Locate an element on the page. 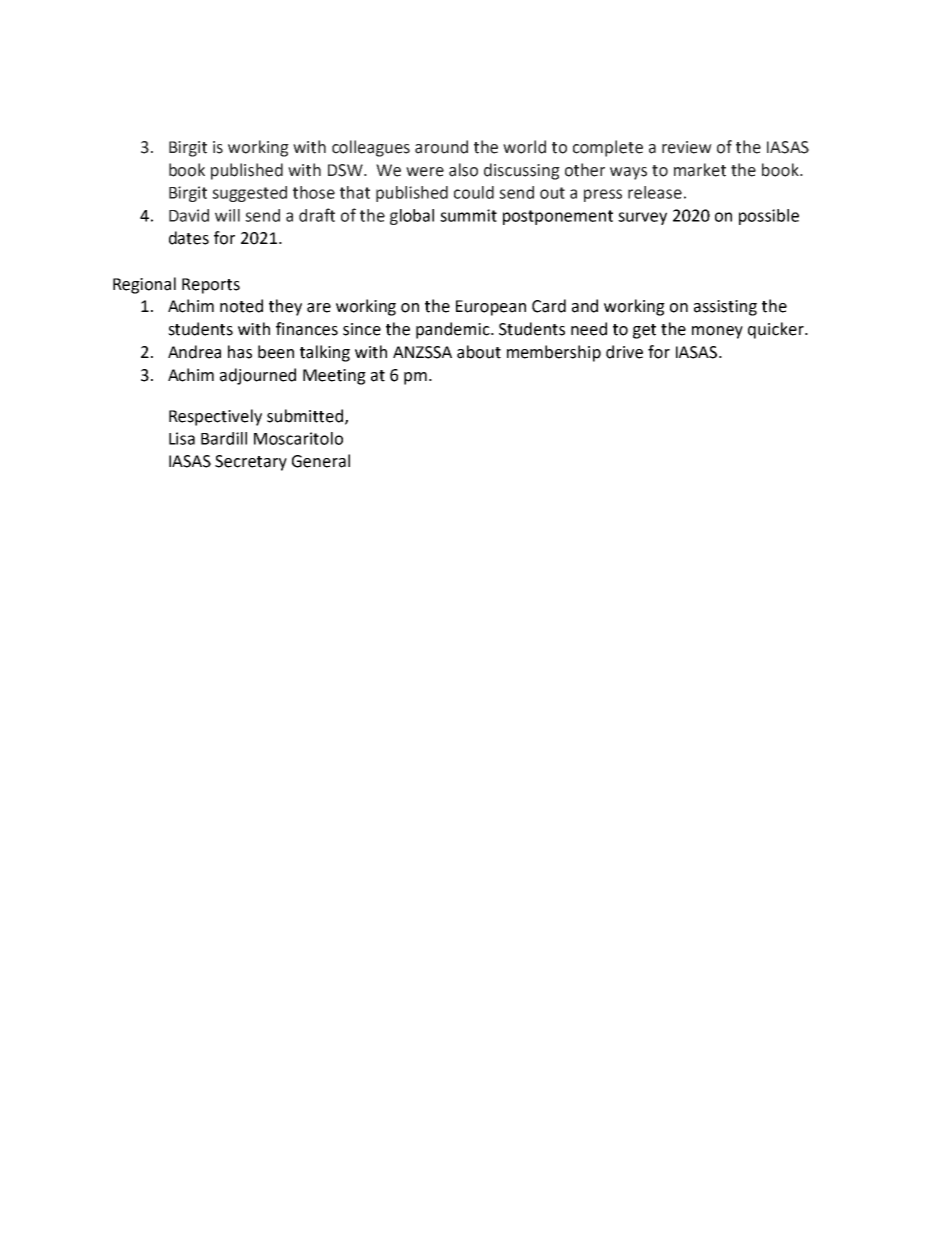  about is located at coordinates (479, 352).
